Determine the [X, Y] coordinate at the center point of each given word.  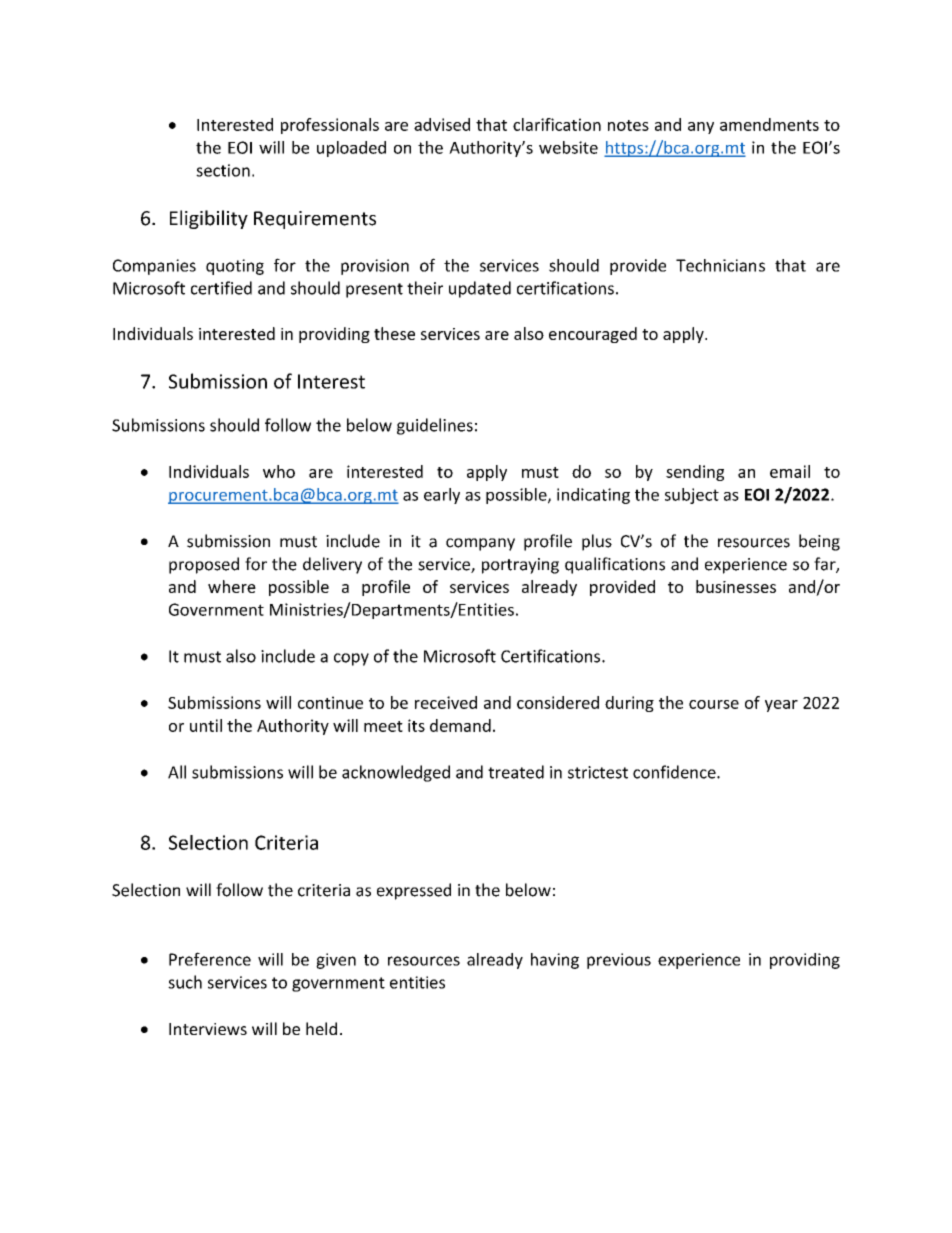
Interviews [208, 1029]
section [223, 170]
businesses [736, 586]
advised [442, 124]
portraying [520, 566]
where [232, 586]
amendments [769, 124]
